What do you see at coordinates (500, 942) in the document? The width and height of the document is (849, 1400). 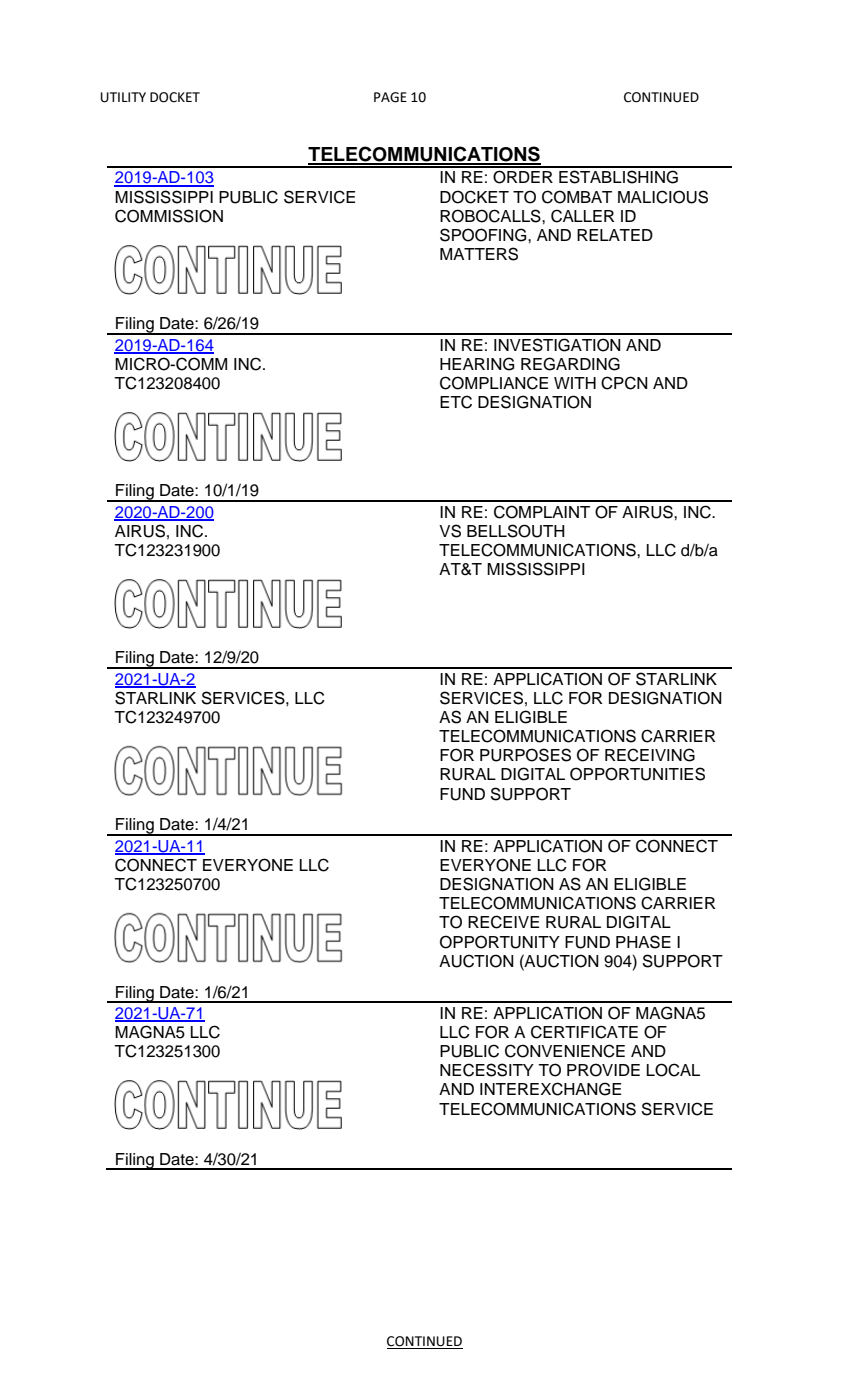 I see `OPPORTUNITY` at bounding box center [500, 942].
